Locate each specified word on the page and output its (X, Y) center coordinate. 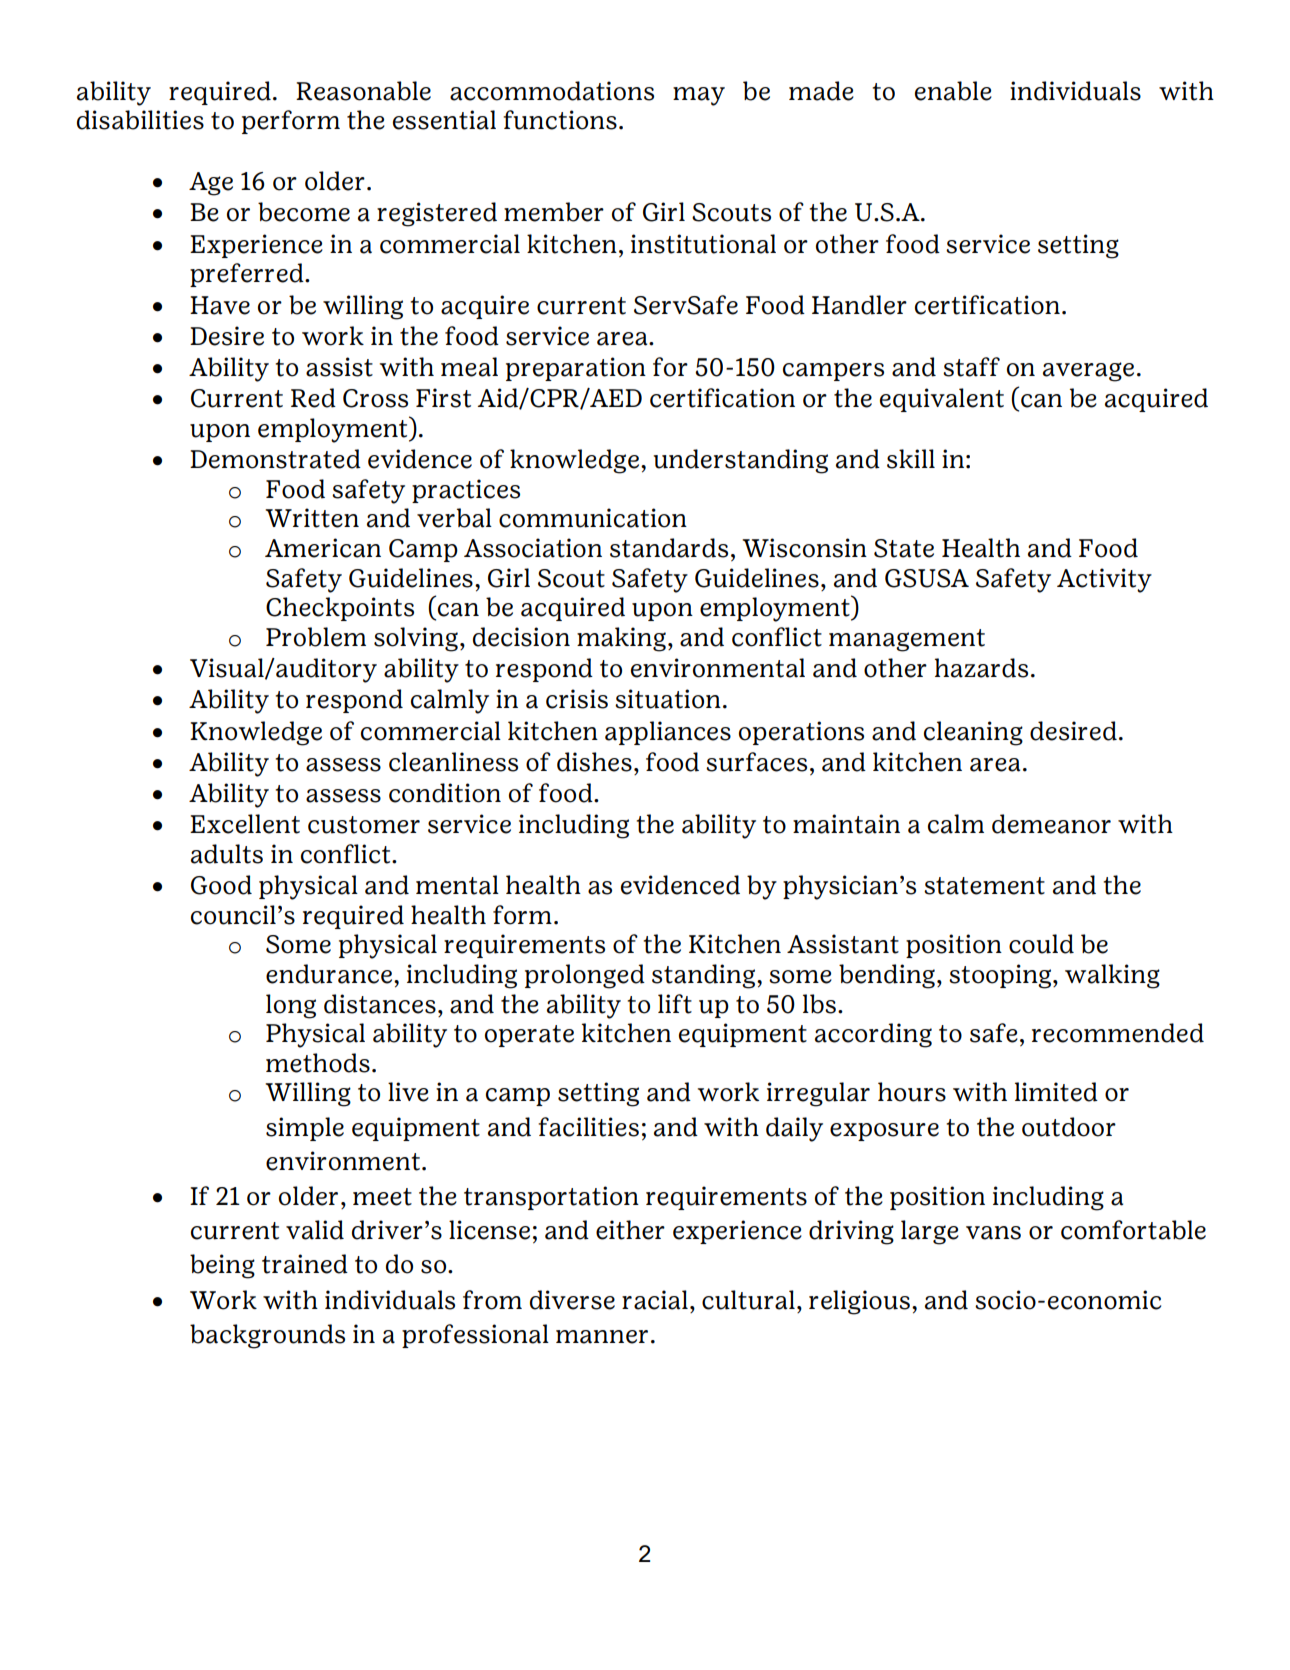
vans (993, 1233)
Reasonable (363, 91)
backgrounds (267, 1336)
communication (593, 518)
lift (675, 1004)
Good (221, 885)
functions (560, 120)
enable (953, 91)
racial (655, 1300)
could (1041, 944)
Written (312, 518)
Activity (1104, 580)
